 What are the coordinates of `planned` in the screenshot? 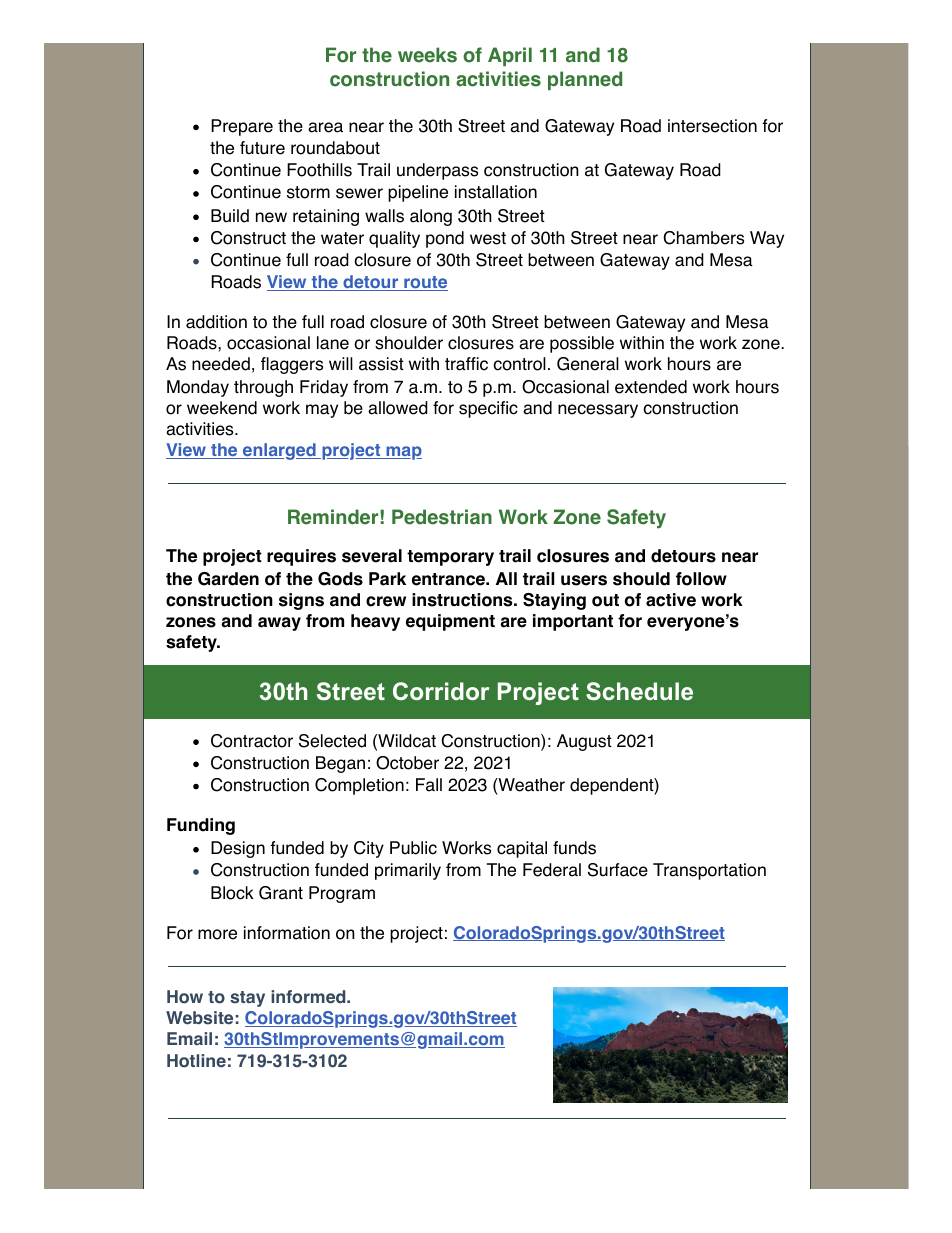 It's located at (585, 80).
